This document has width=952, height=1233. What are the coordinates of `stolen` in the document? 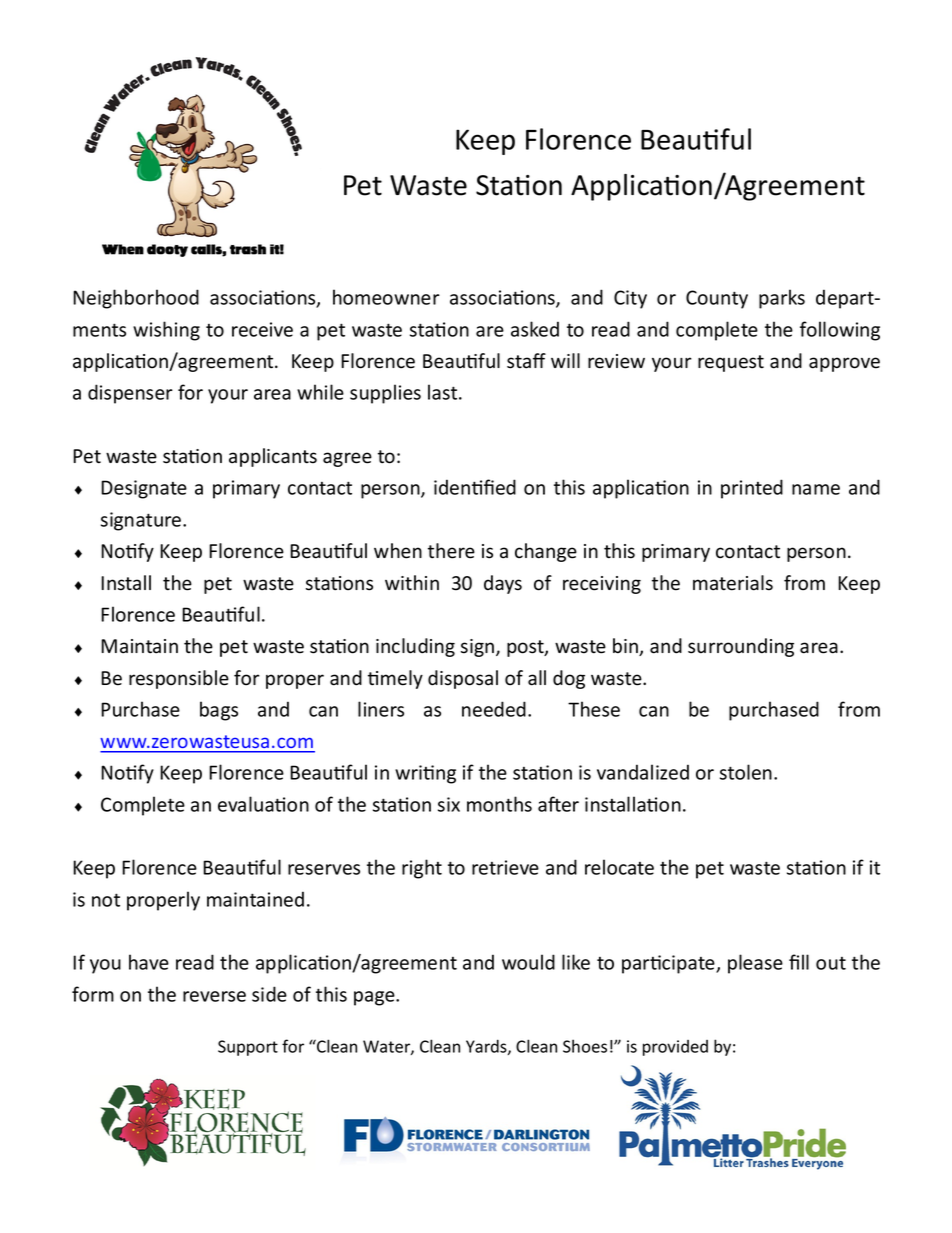 It's located at (746, 772).
